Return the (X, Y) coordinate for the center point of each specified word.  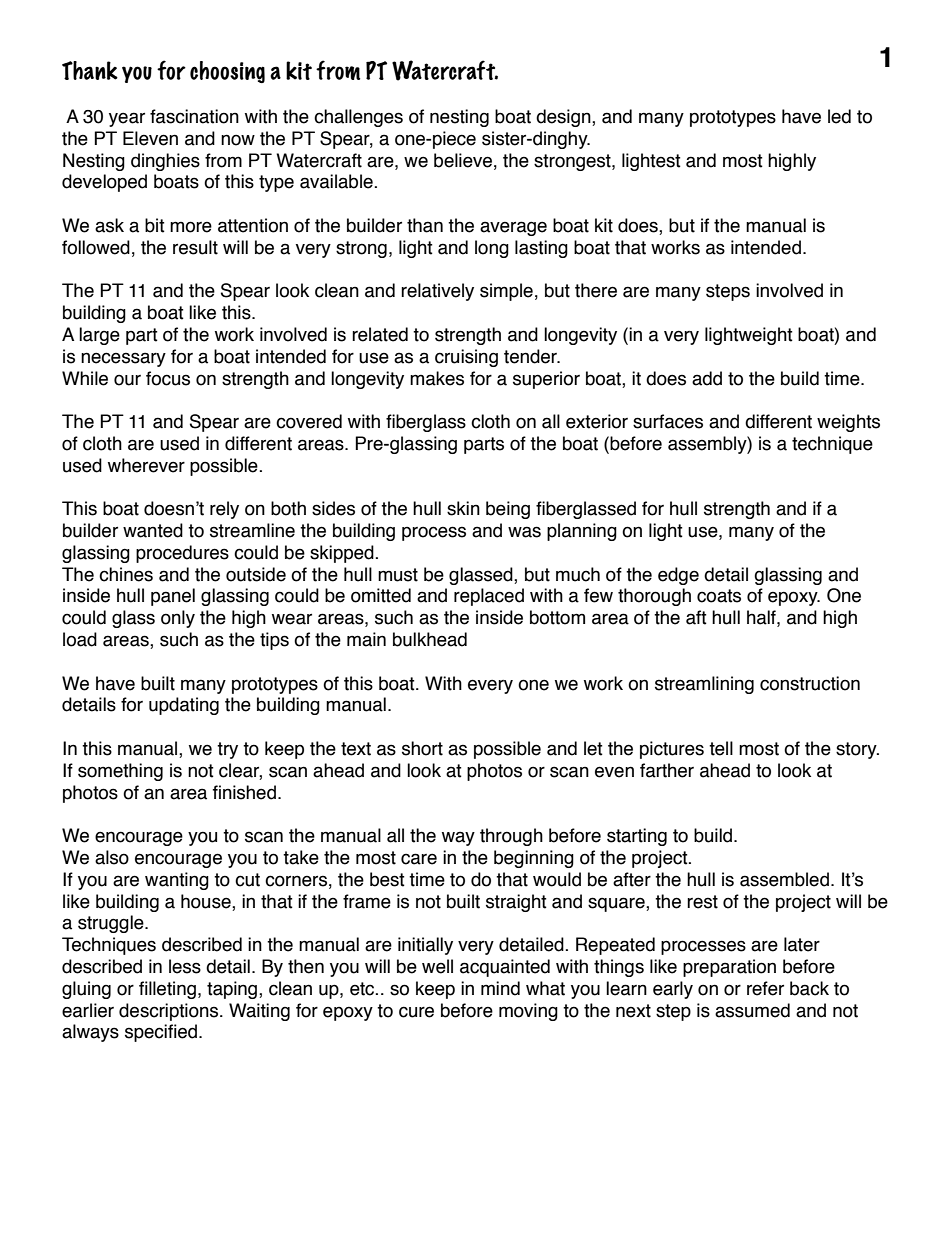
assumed (752, 1010)
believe (463, 160)
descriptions (170, 1012)
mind (500, 988)
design (564, 118)
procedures (182, 554)
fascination (194, 116)
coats (719, 596)
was (524, 532)
